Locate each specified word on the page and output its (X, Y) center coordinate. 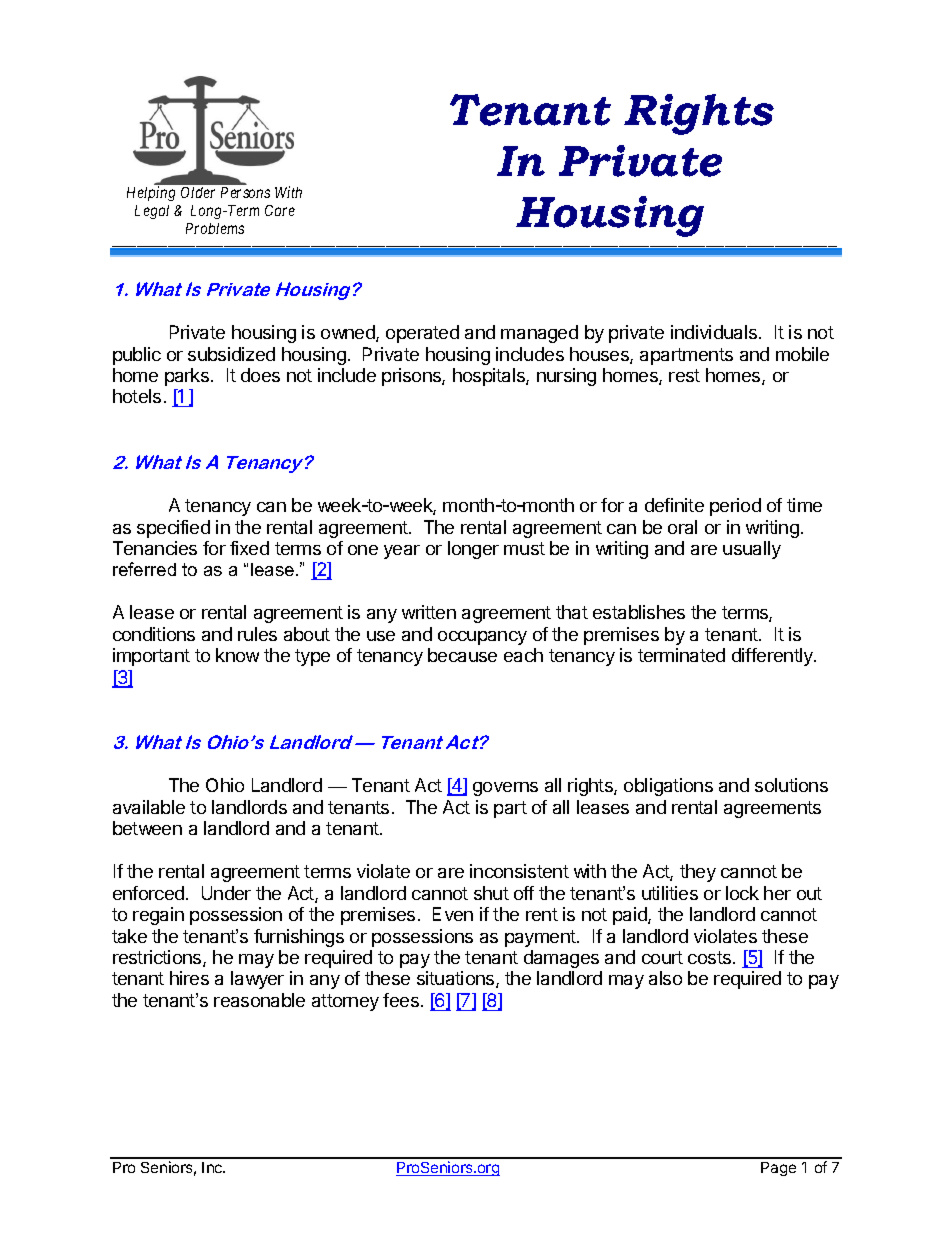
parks (187, 377)
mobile (802, 354)
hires (189, 978)
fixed (249, 548)
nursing (566, 377)
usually (752, 550)
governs (505, 789)
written (429, 612)
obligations (668, 787)
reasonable (259, 1000)
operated (422, 334)
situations (457, 979)
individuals (715, 332)
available (149, 807)
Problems (215, 228)
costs (709, 957)
